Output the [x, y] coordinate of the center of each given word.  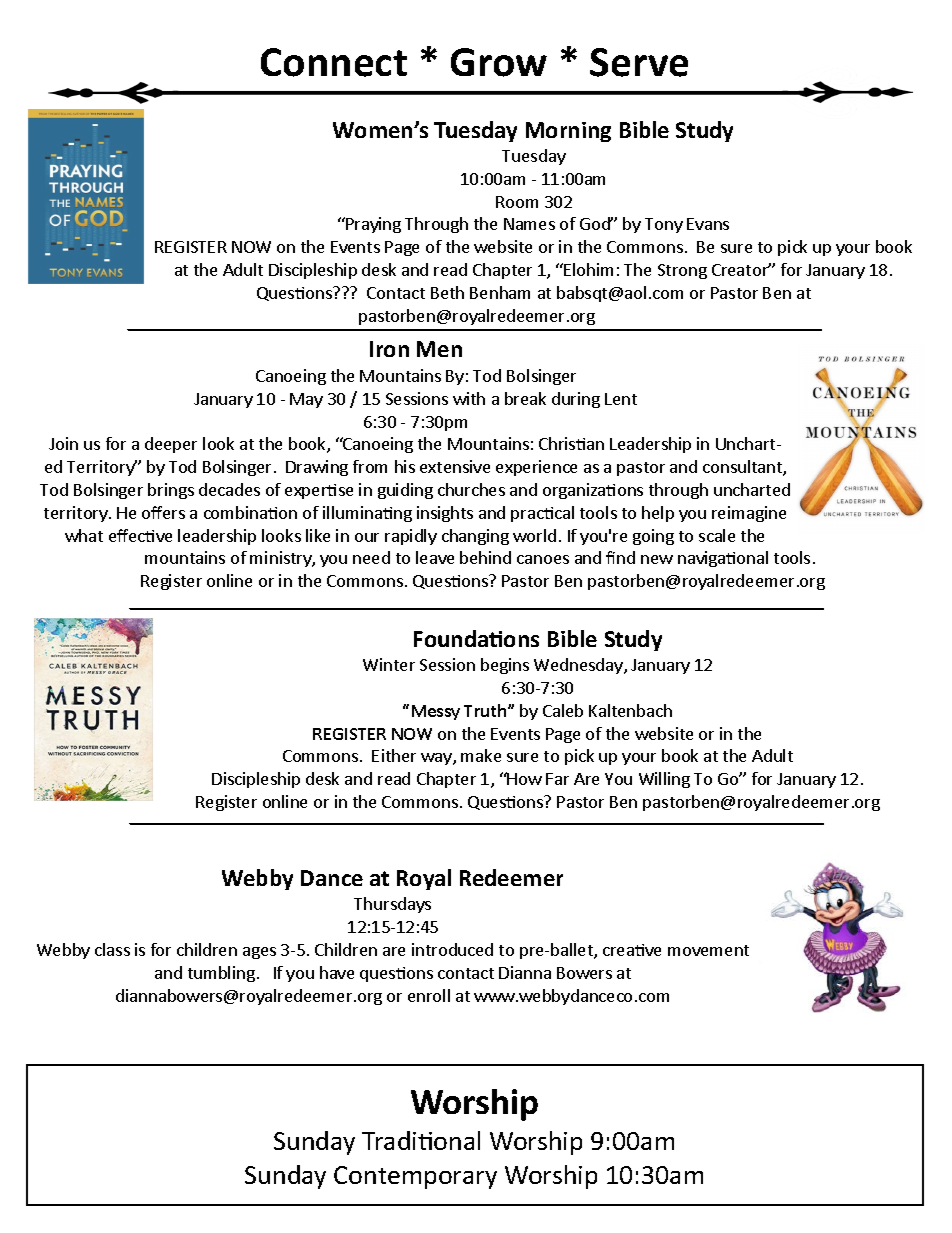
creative [632, 950]
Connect [334, 62]
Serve [639, 62]
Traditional [421, 1140]
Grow [499, 62]
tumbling [221, 974]
